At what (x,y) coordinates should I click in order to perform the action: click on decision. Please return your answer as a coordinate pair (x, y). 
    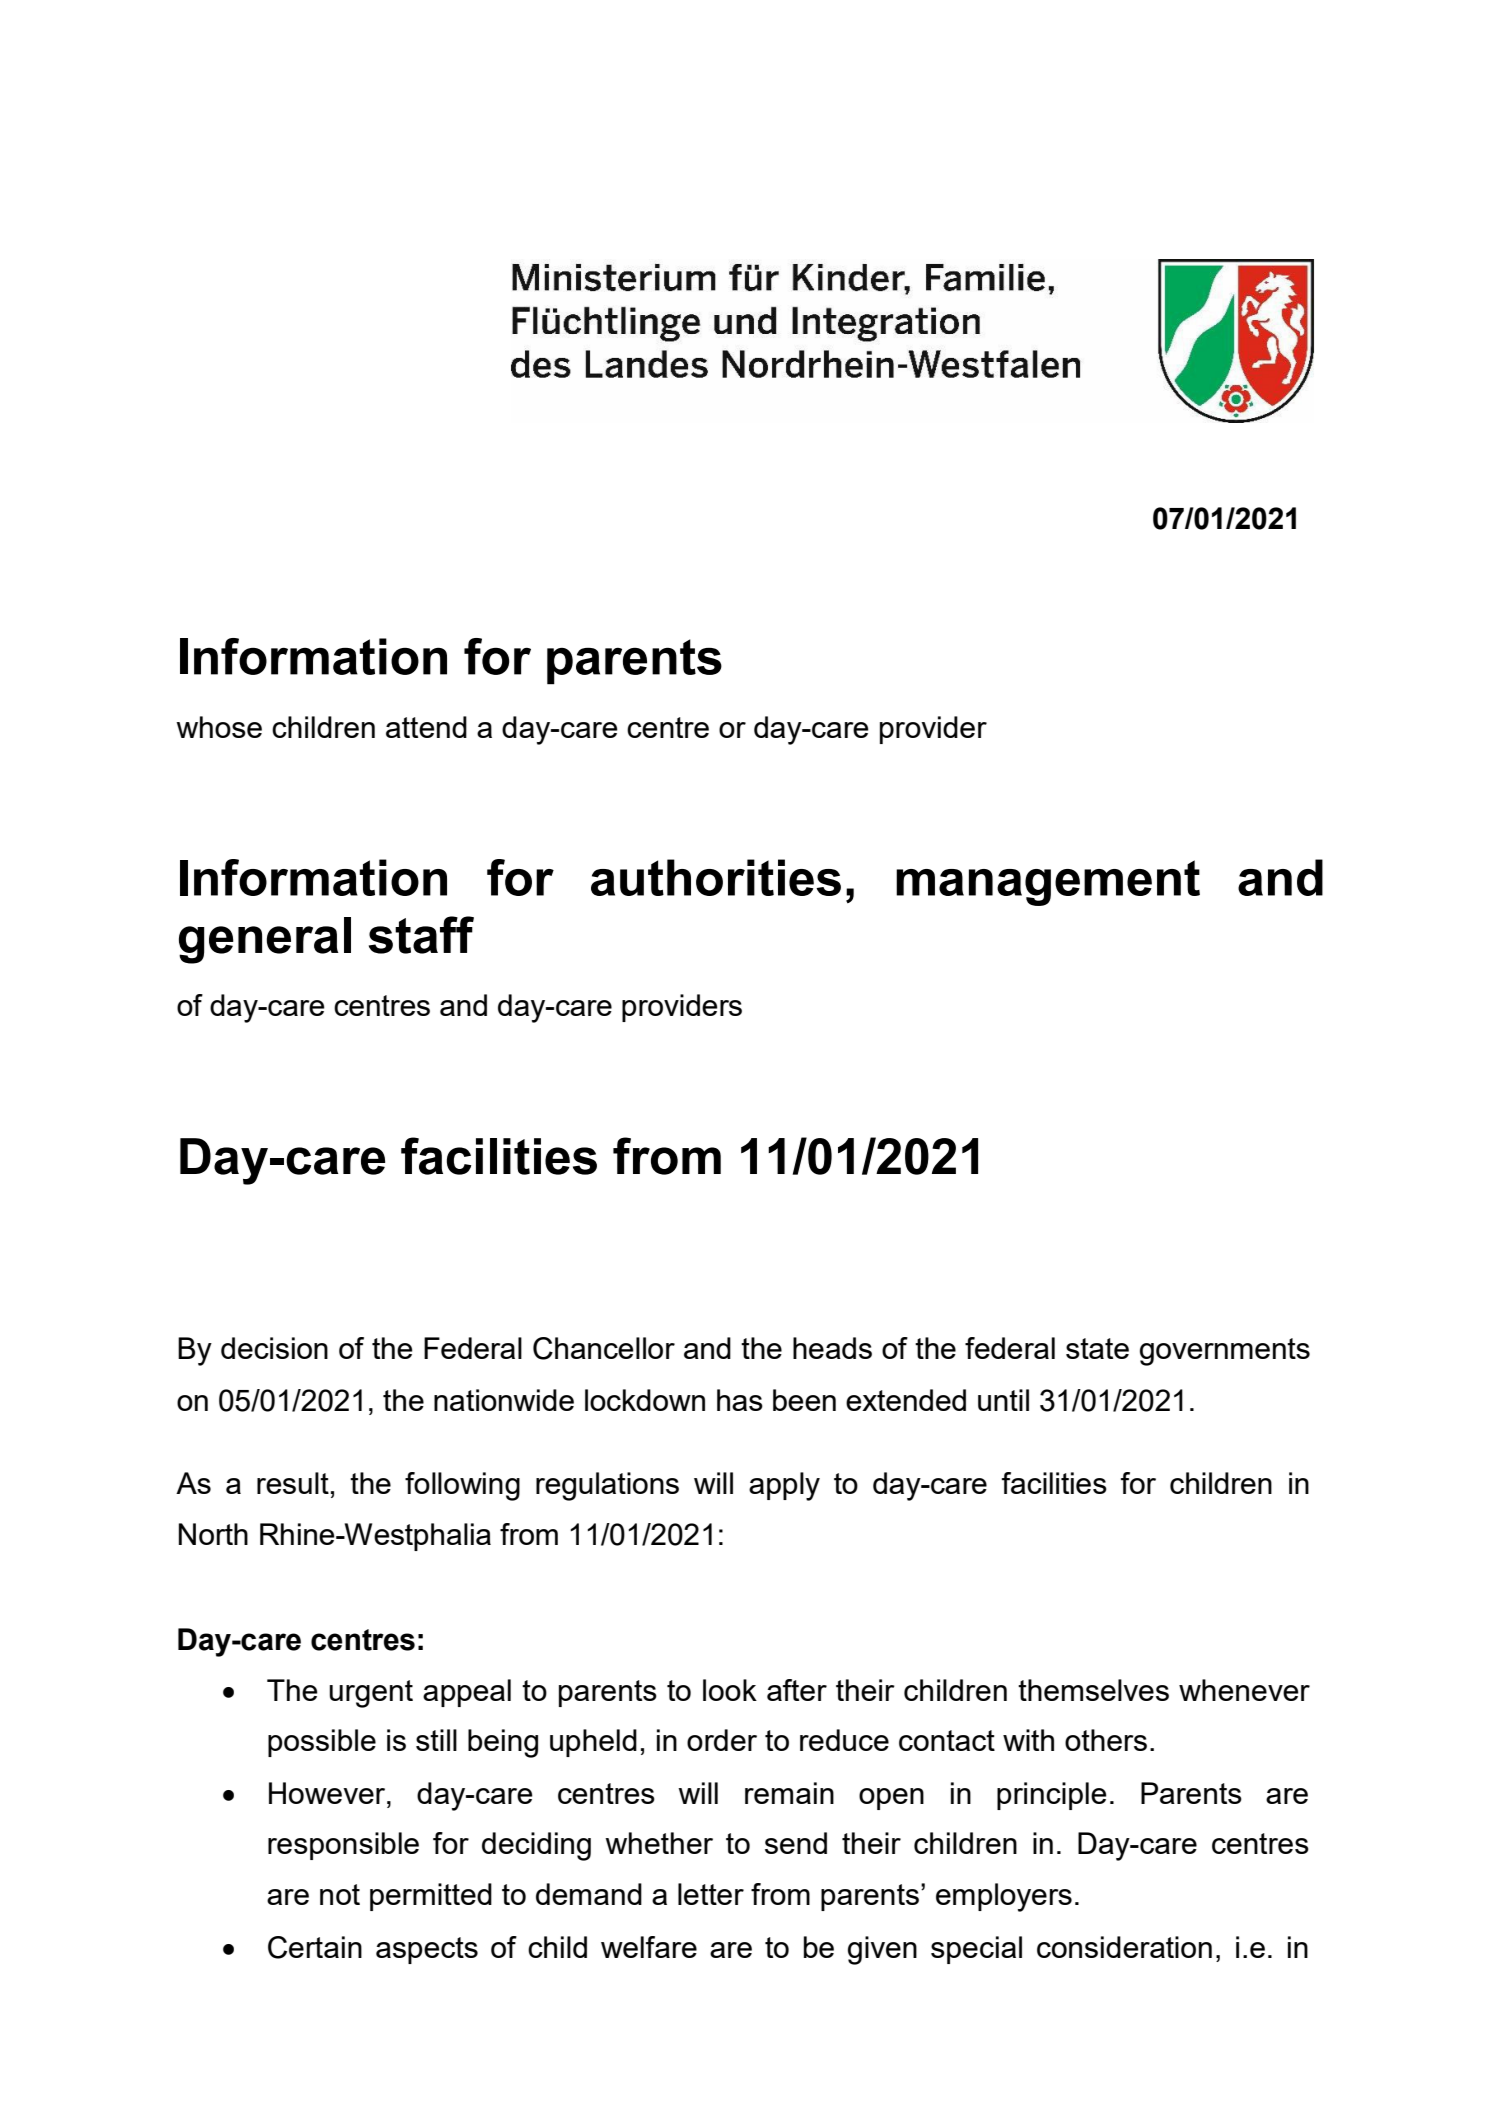
    Looking at the image, I should click on (274, 1348).
